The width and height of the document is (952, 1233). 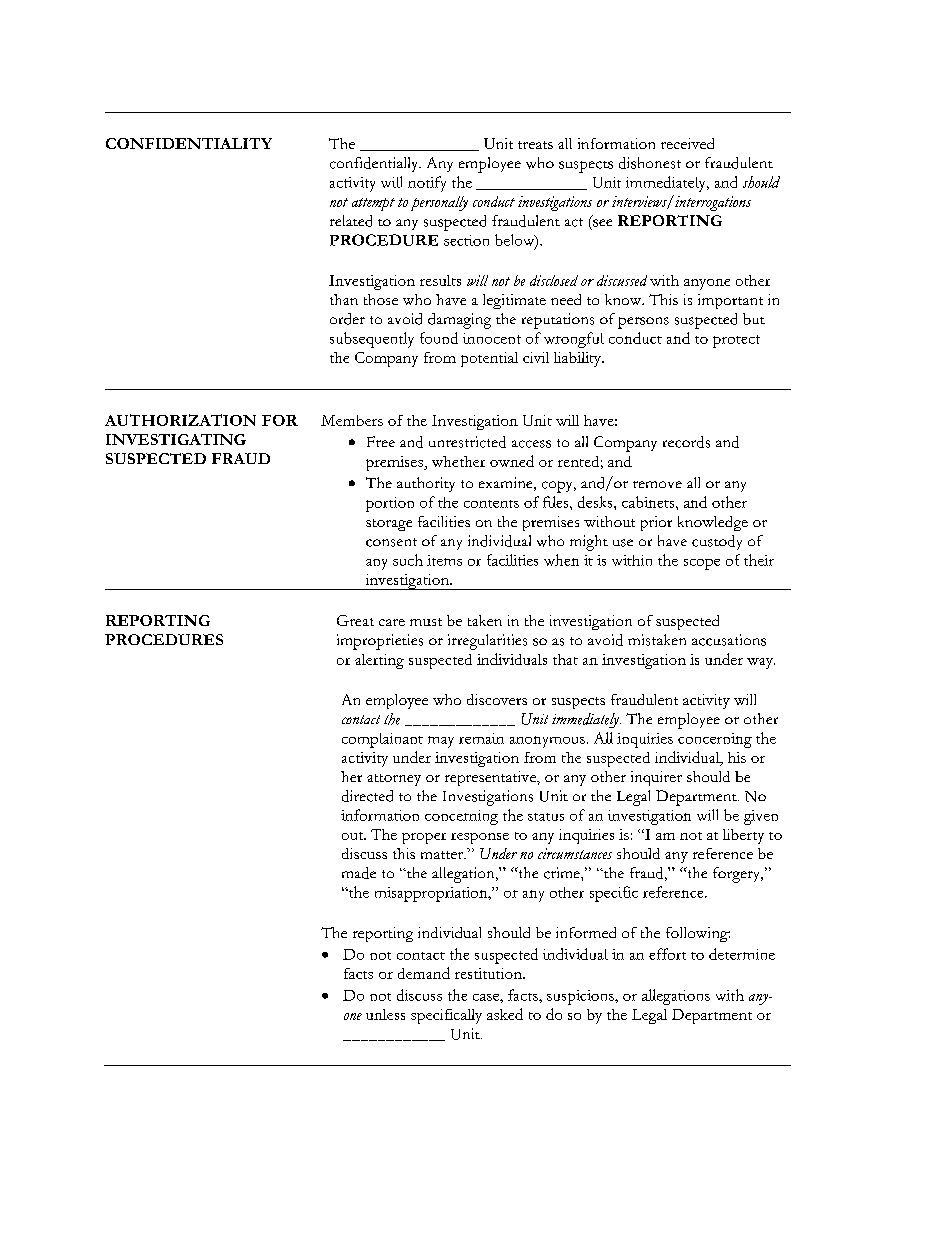 I want to click on received, so click(x=687, y=143).
